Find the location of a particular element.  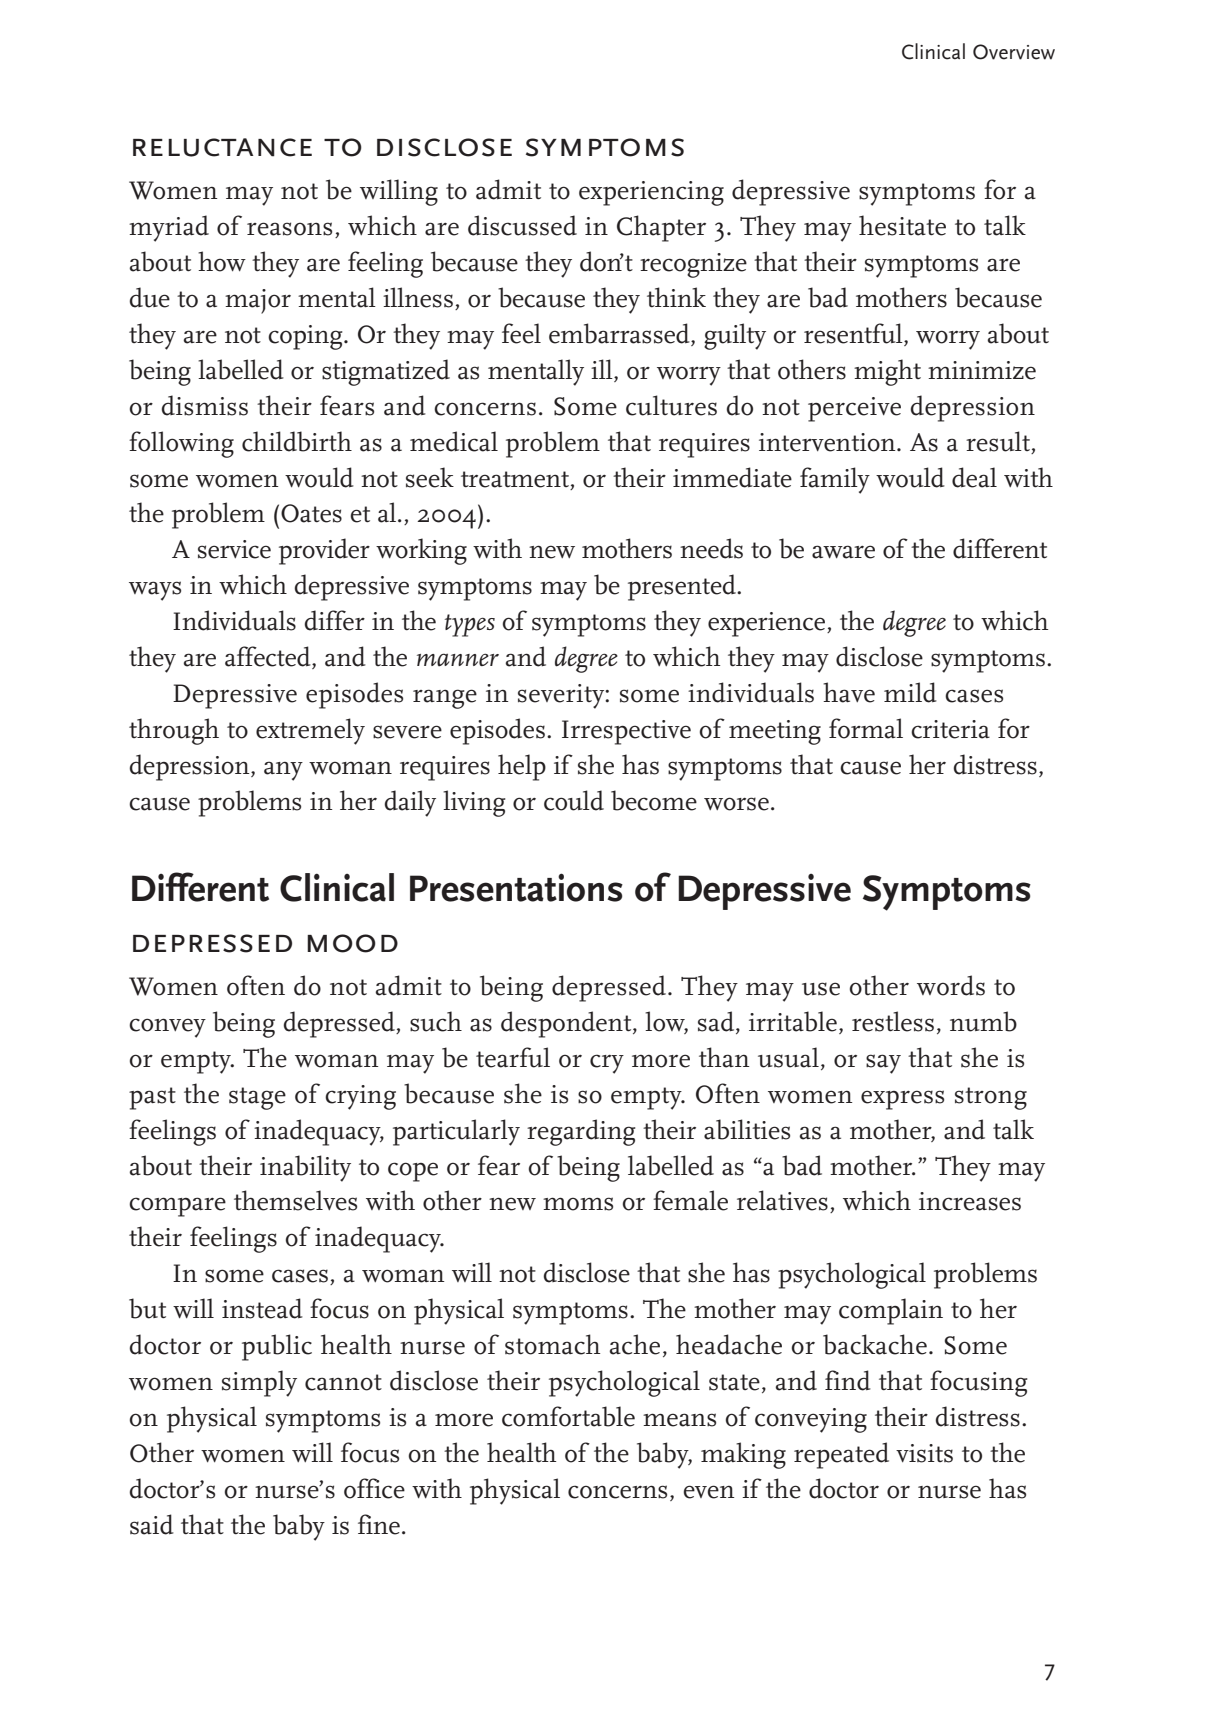

Overview is located at coordinates (1014, 52).
